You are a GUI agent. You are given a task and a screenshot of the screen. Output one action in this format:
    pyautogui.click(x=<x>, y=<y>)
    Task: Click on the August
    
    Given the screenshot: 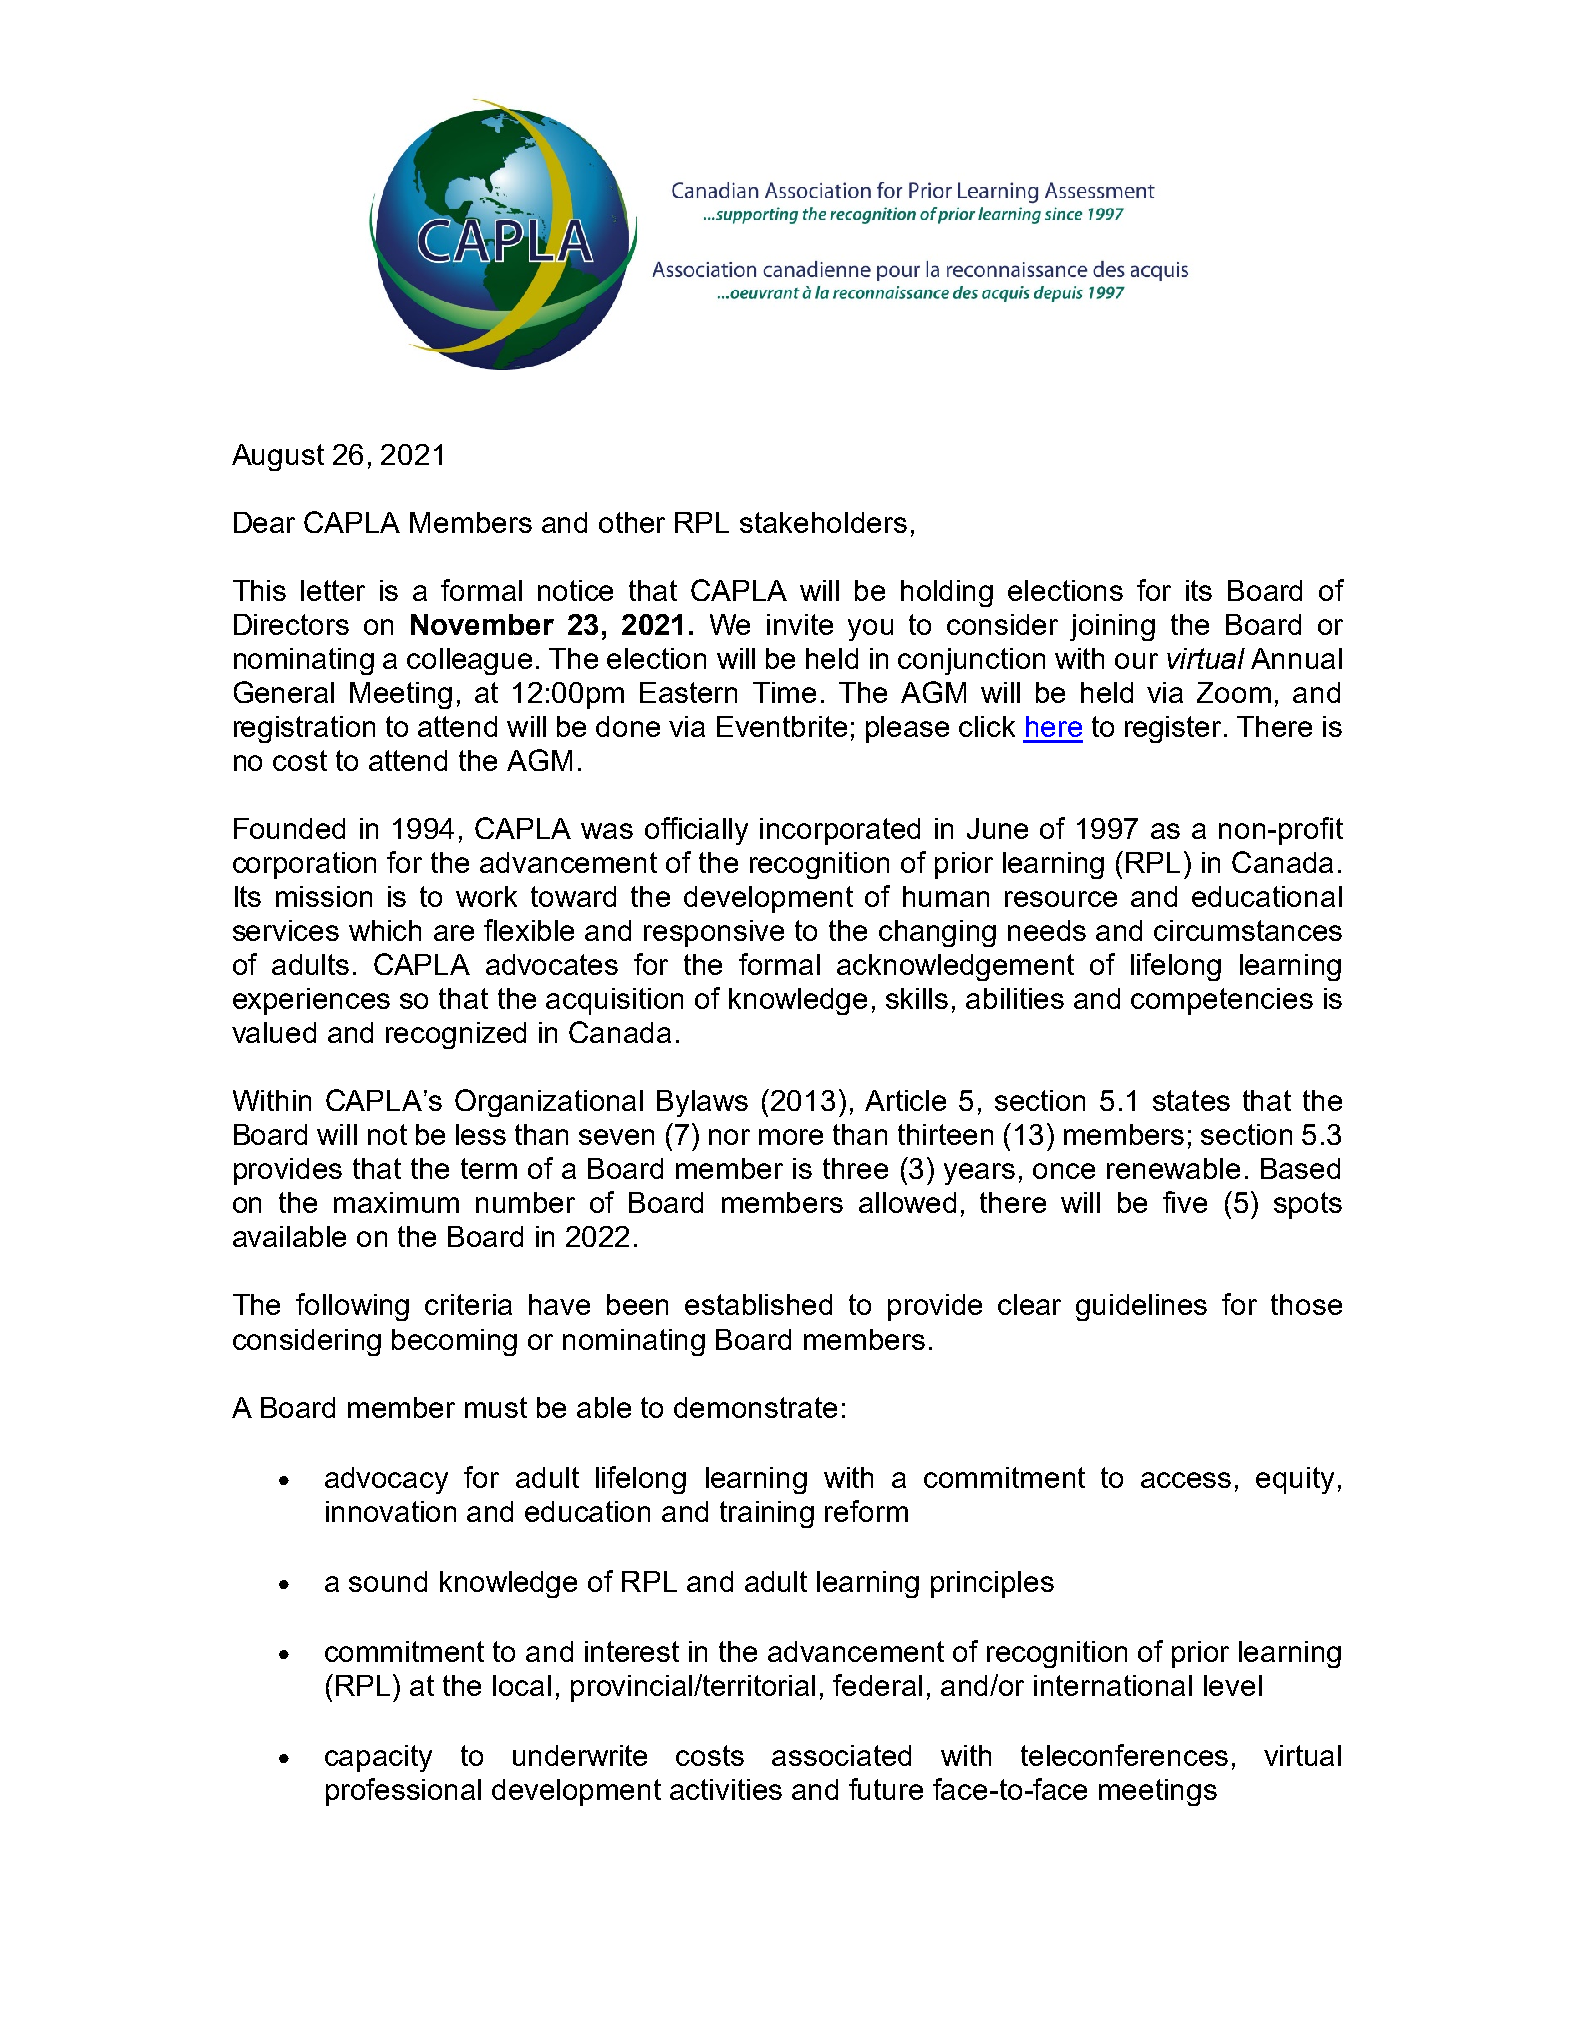 What is the action you would take?
    pyautogui.click(x=278, y=457)
